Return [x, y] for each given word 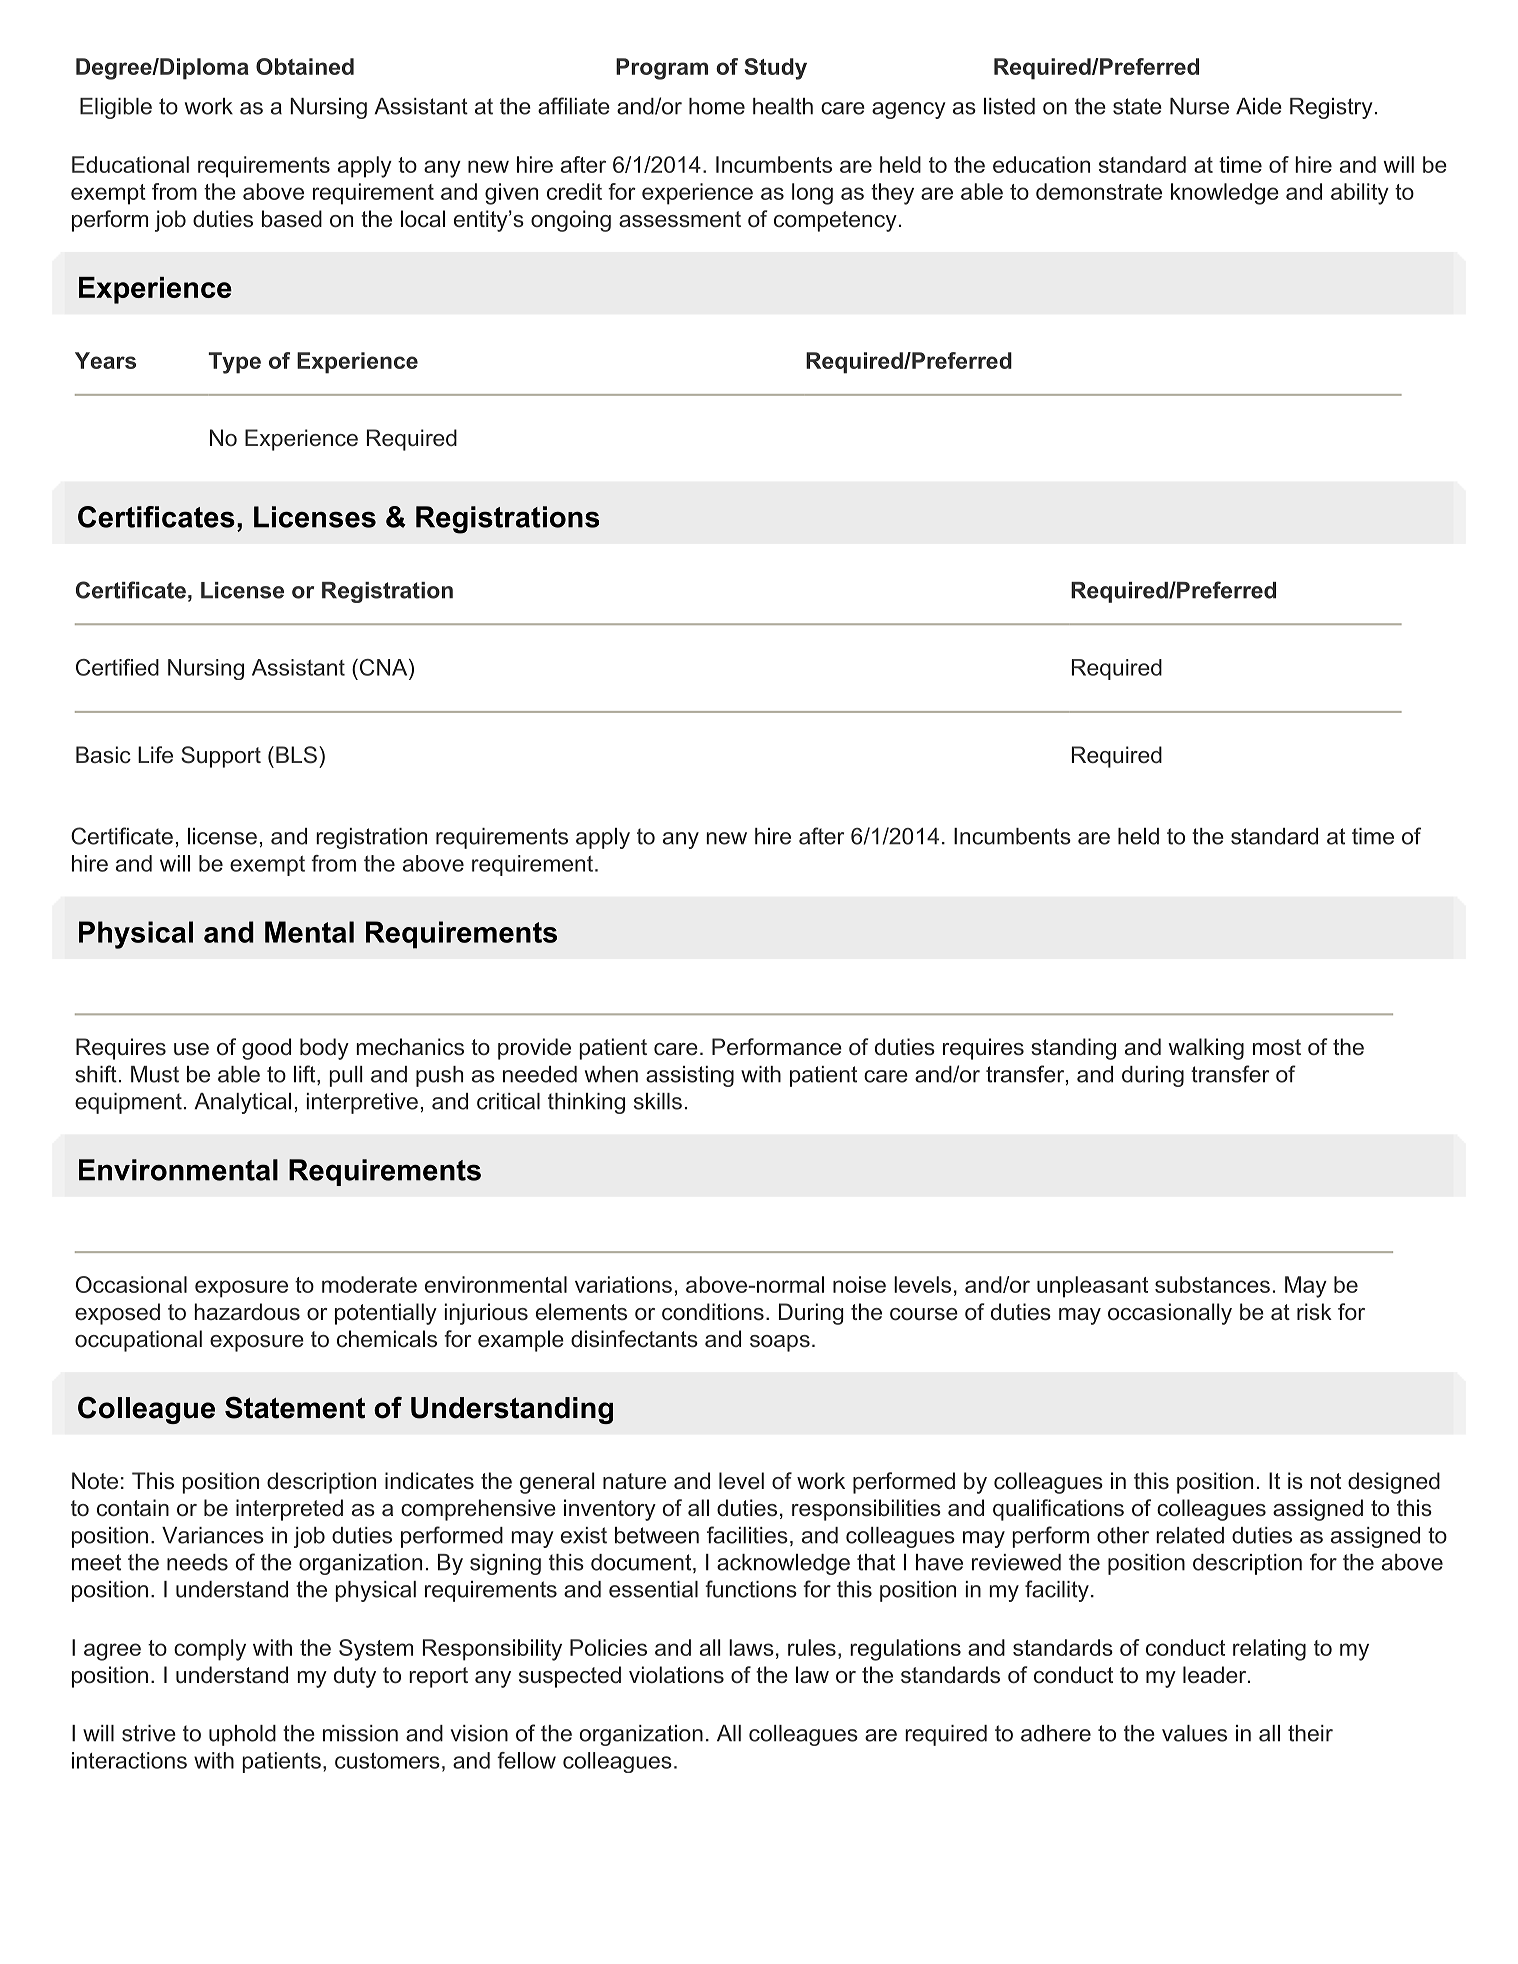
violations [676, 1675]
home [717, 106]
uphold [242, 1735]
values [1194, 1733]
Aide [1259, 106]
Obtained [305, 66]
